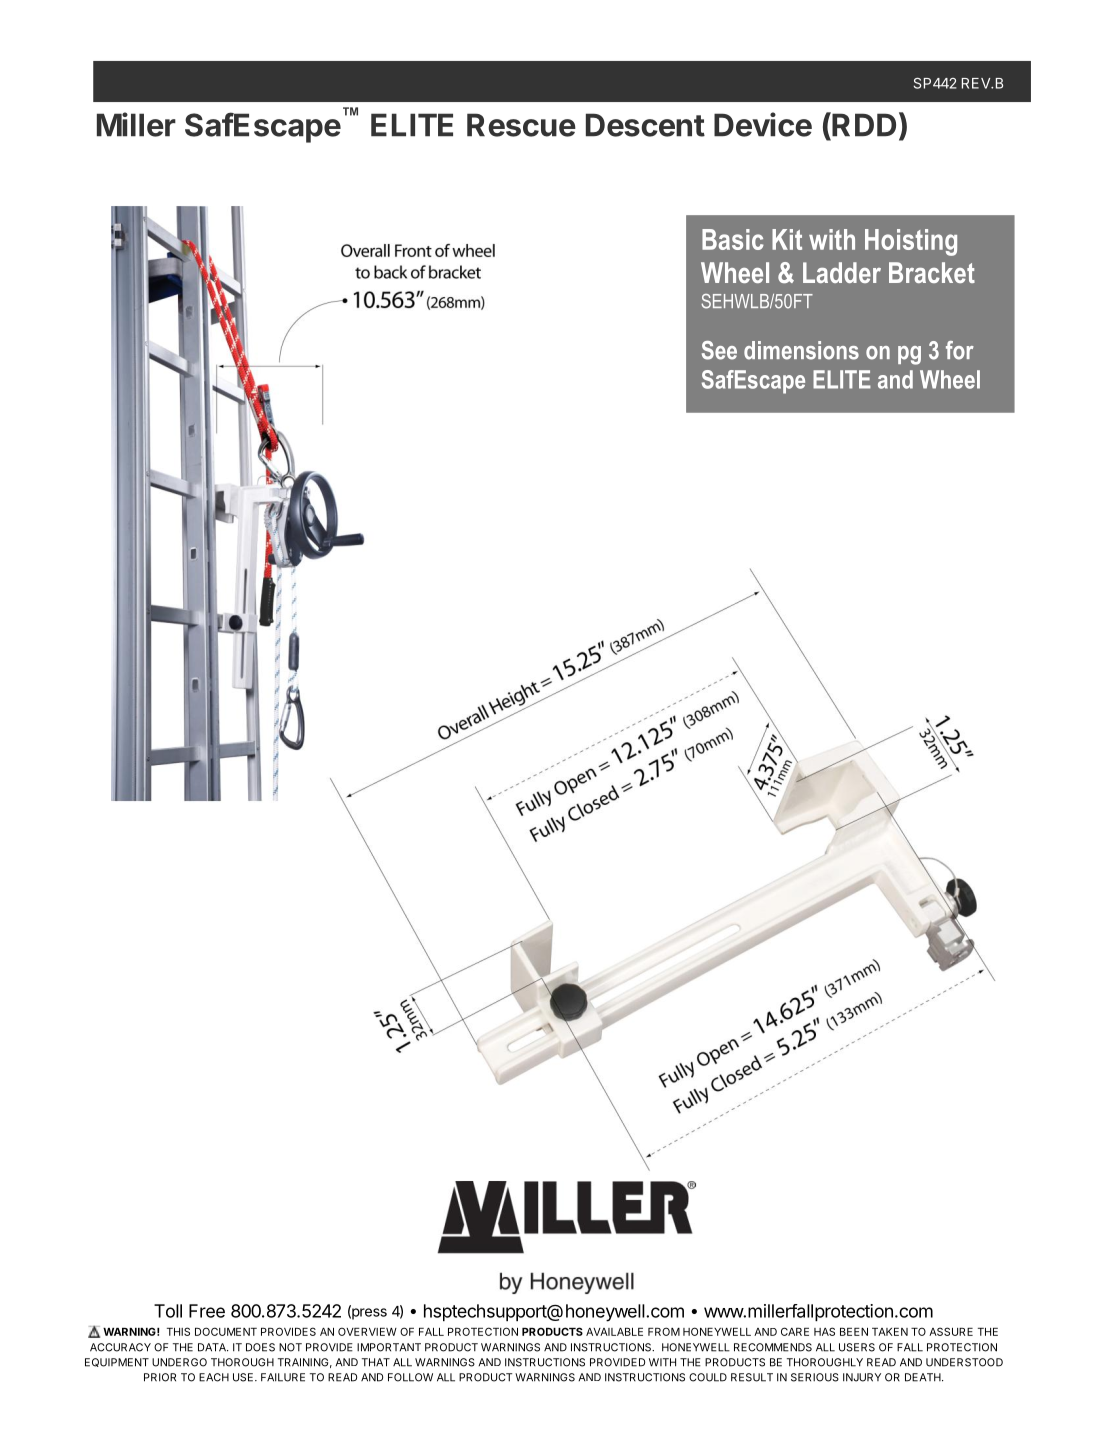  Describe the element at coordinates (226, 1331) in the document. I see `DOCUMENT` at that location.
